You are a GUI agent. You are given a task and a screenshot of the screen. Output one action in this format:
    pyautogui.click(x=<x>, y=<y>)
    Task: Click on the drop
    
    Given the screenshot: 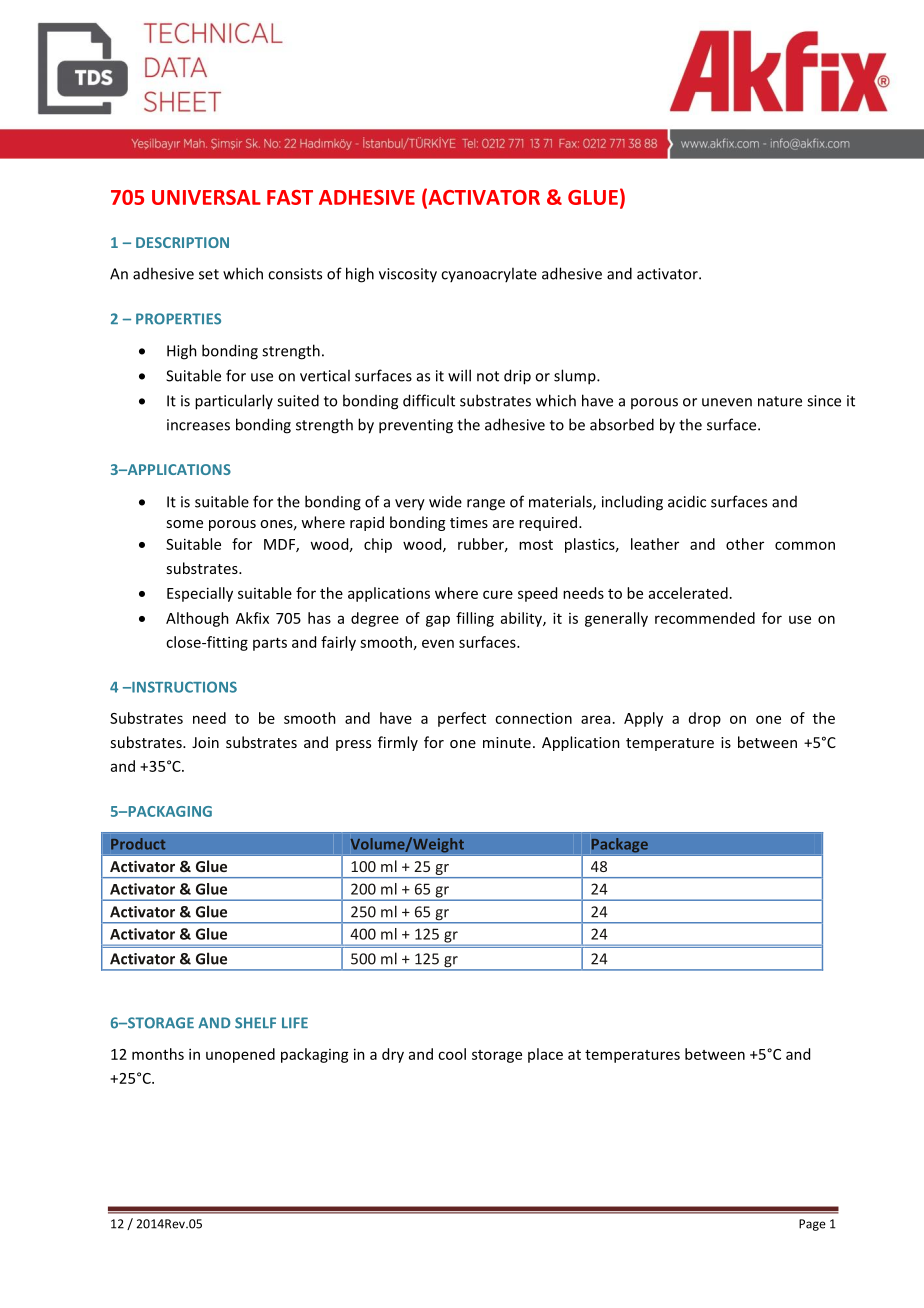 What is the action you would take?
    pyautogui.click(x=705, y=719)
